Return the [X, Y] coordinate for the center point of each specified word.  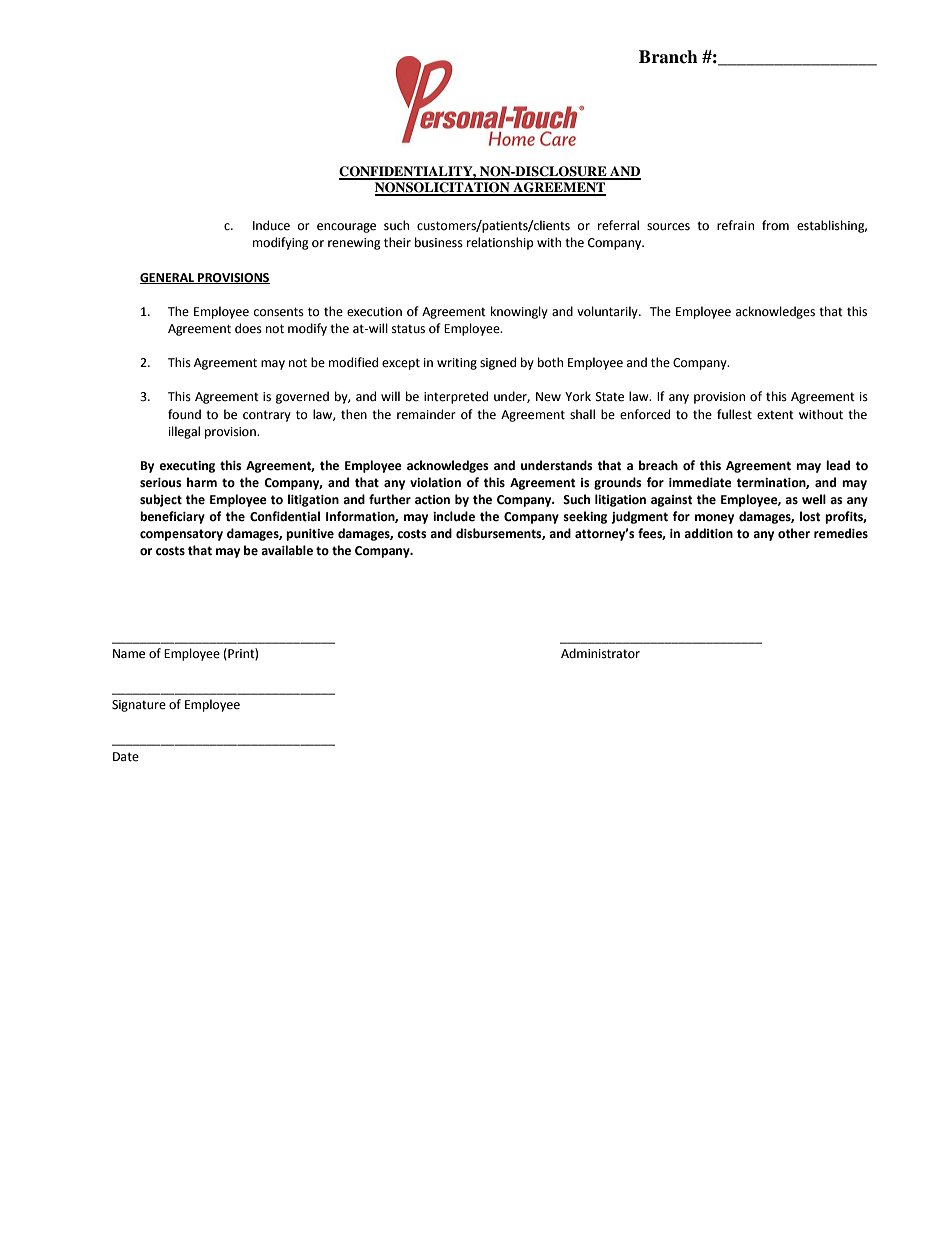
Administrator [600, 653]
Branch [668, 57]
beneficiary [172, 517]
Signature [139, 706]
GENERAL [168, 278]
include [454, 516]
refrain [735, 225]
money [714, 519]
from [775, 225]
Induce [271, 225]
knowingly [519, 312]
